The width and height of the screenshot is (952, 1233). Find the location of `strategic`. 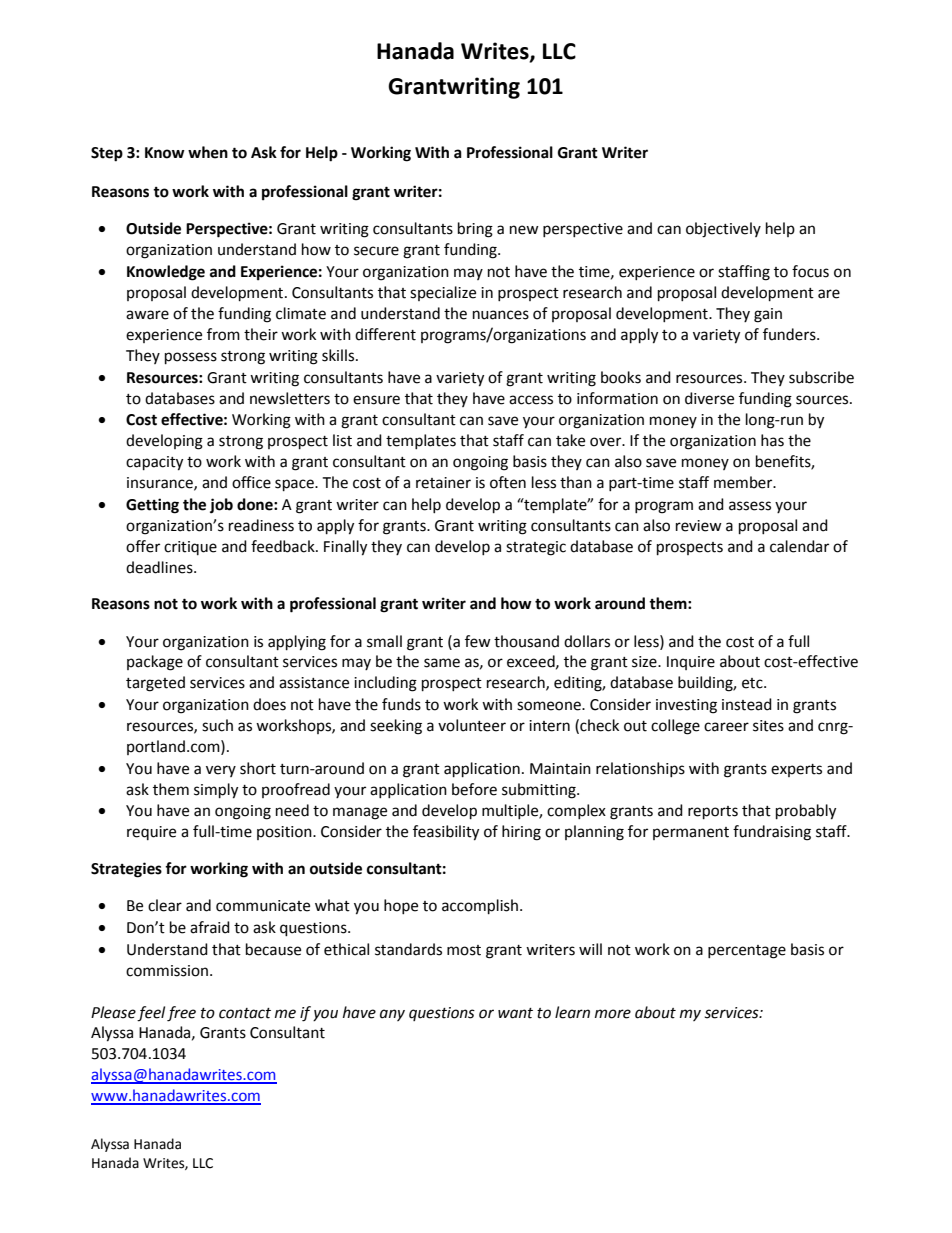

strategic is located at coordinates (536, 548).
